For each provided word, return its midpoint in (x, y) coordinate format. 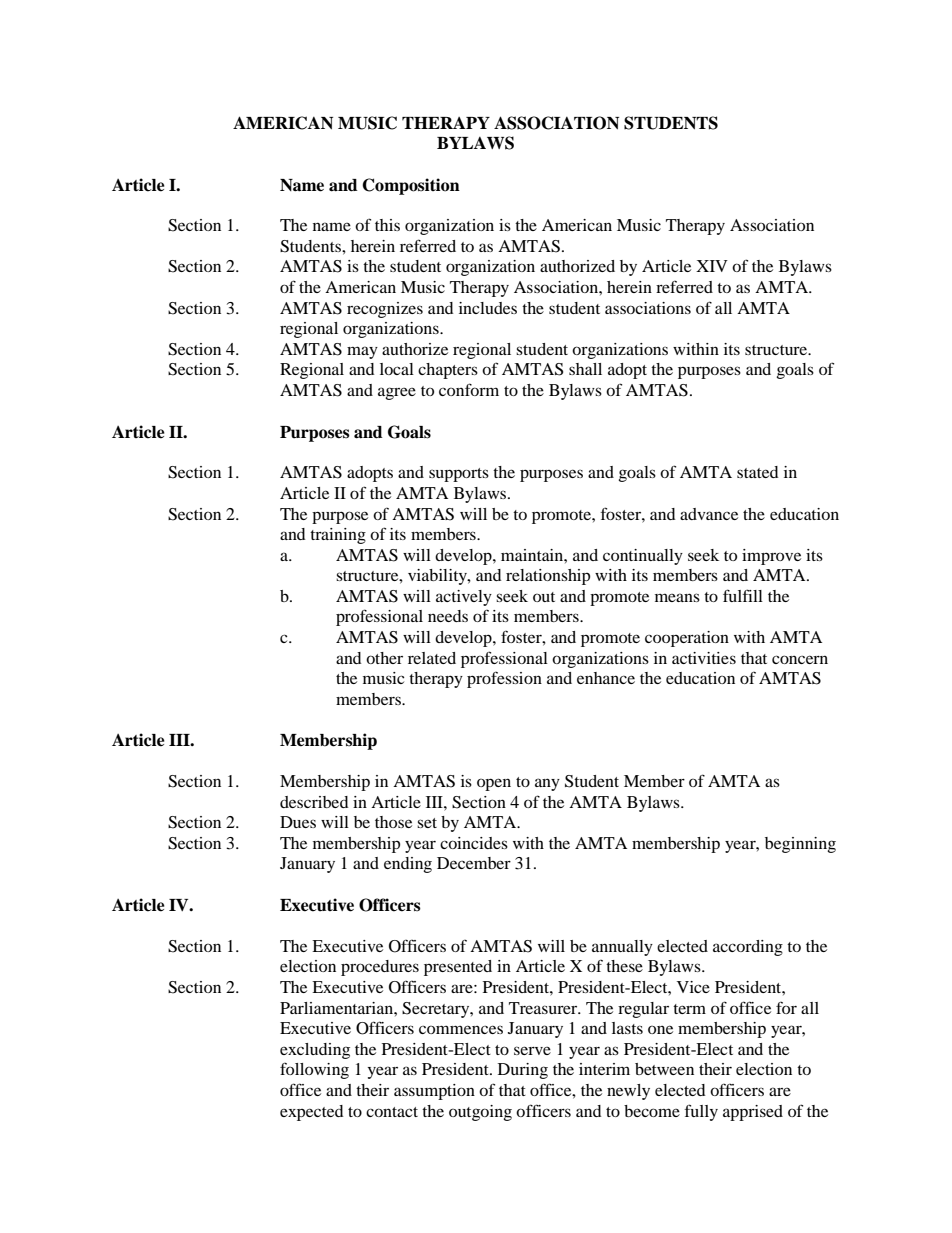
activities (704, 658)
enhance (606, 678)
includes (488, 308)
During (523, 1071)
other (384, 658)
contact (392, 1112)
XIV (712, 266)
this (387, 225)
